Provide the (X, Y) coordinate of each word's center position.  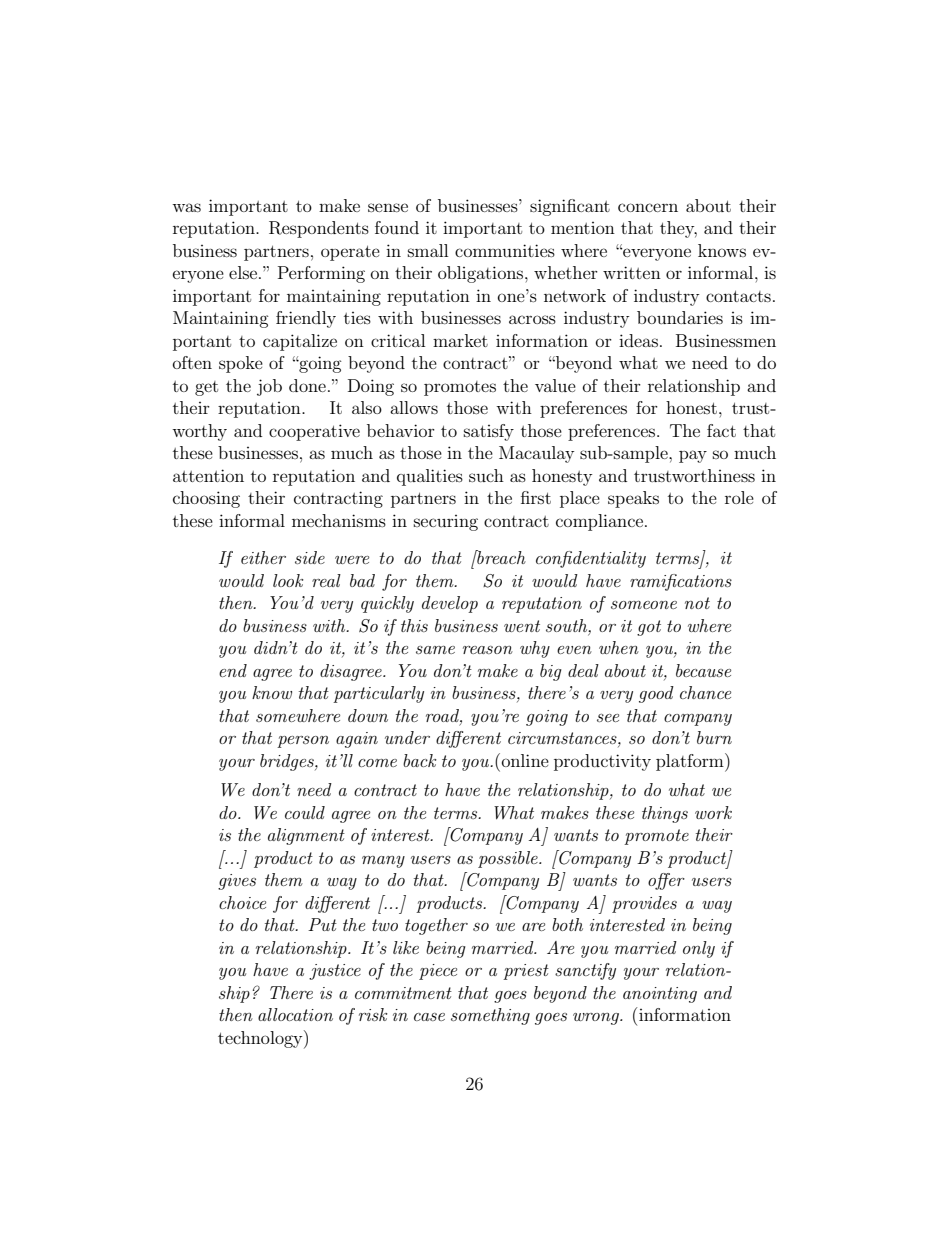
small (428, 250)
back (420, 760)
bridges (288, 762)
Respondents (319, 229)
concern (648, 207)
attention (208, 475)
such (486, 475)
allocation (295, 1014)
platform (691, 762)
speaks (633, 499)
